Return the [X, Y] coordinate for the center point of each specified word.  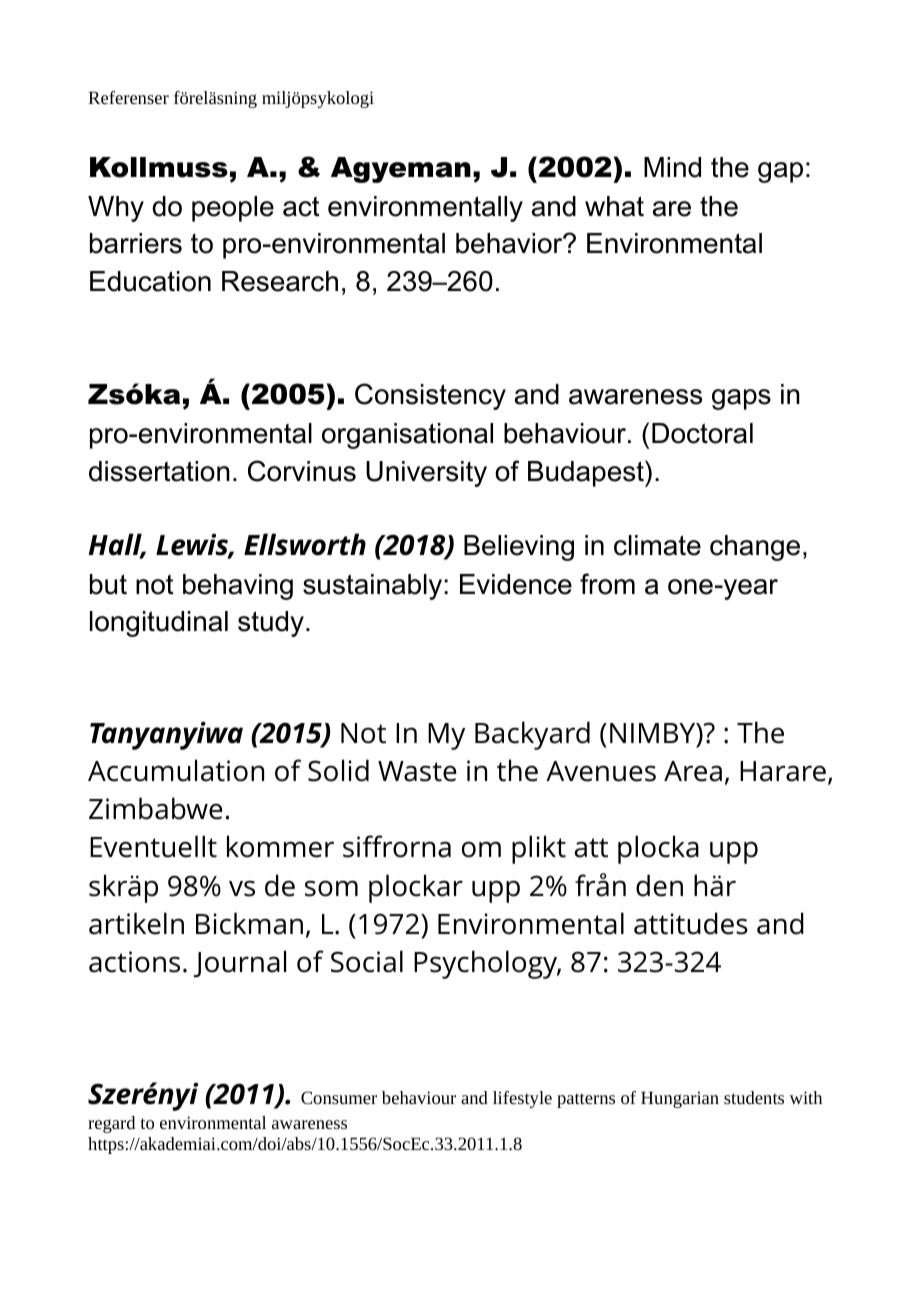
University [426, 474]
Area [693, 771]
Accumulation [176, 770]
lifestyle [522, 1099]
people [233, 209]
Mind [672, 167]
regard [111, 1124]
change [755, 548]
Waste [417, 771]
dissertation [159, 471]
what [614, 206]
